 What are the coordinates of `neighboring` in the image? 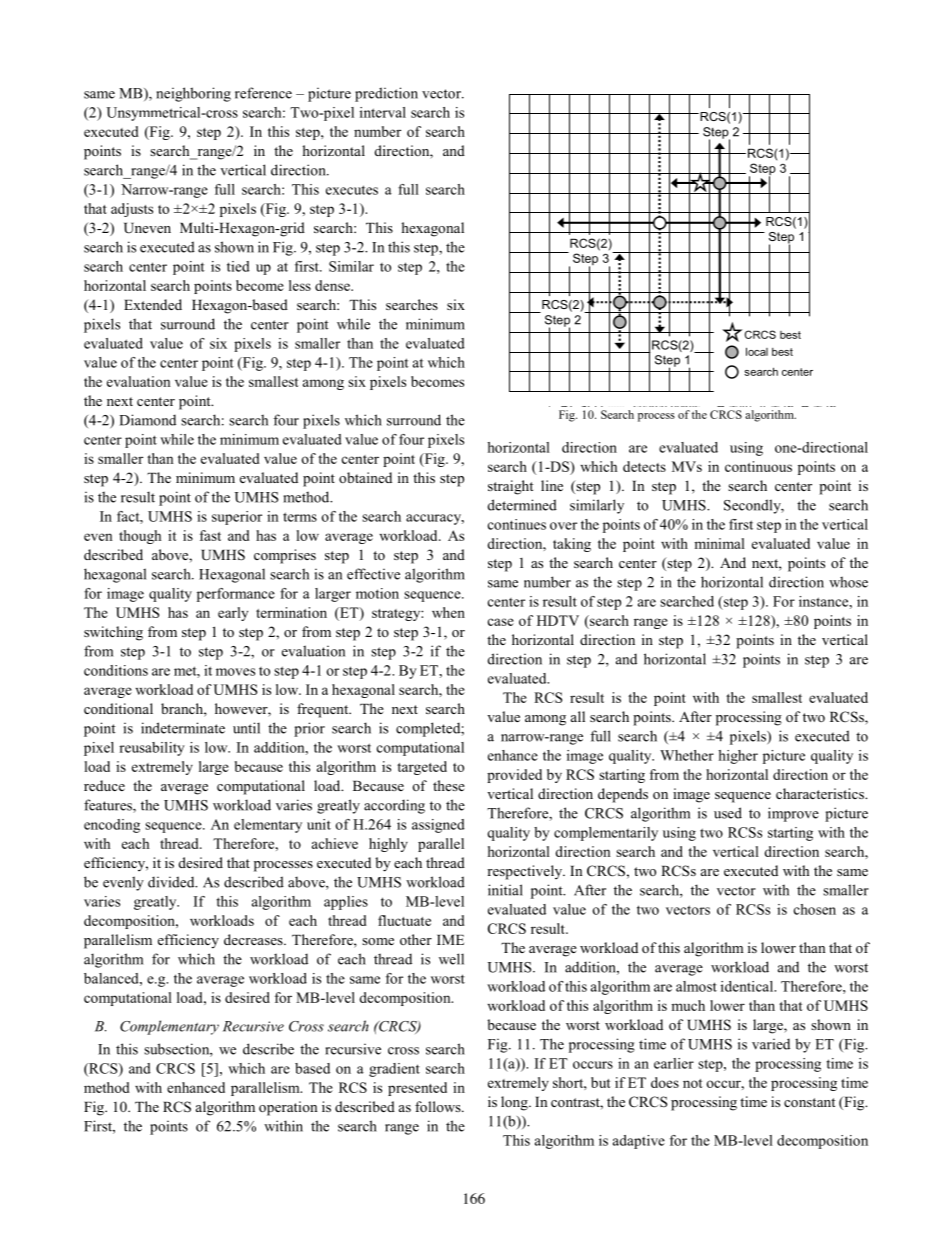 It's located at (193, 94).
